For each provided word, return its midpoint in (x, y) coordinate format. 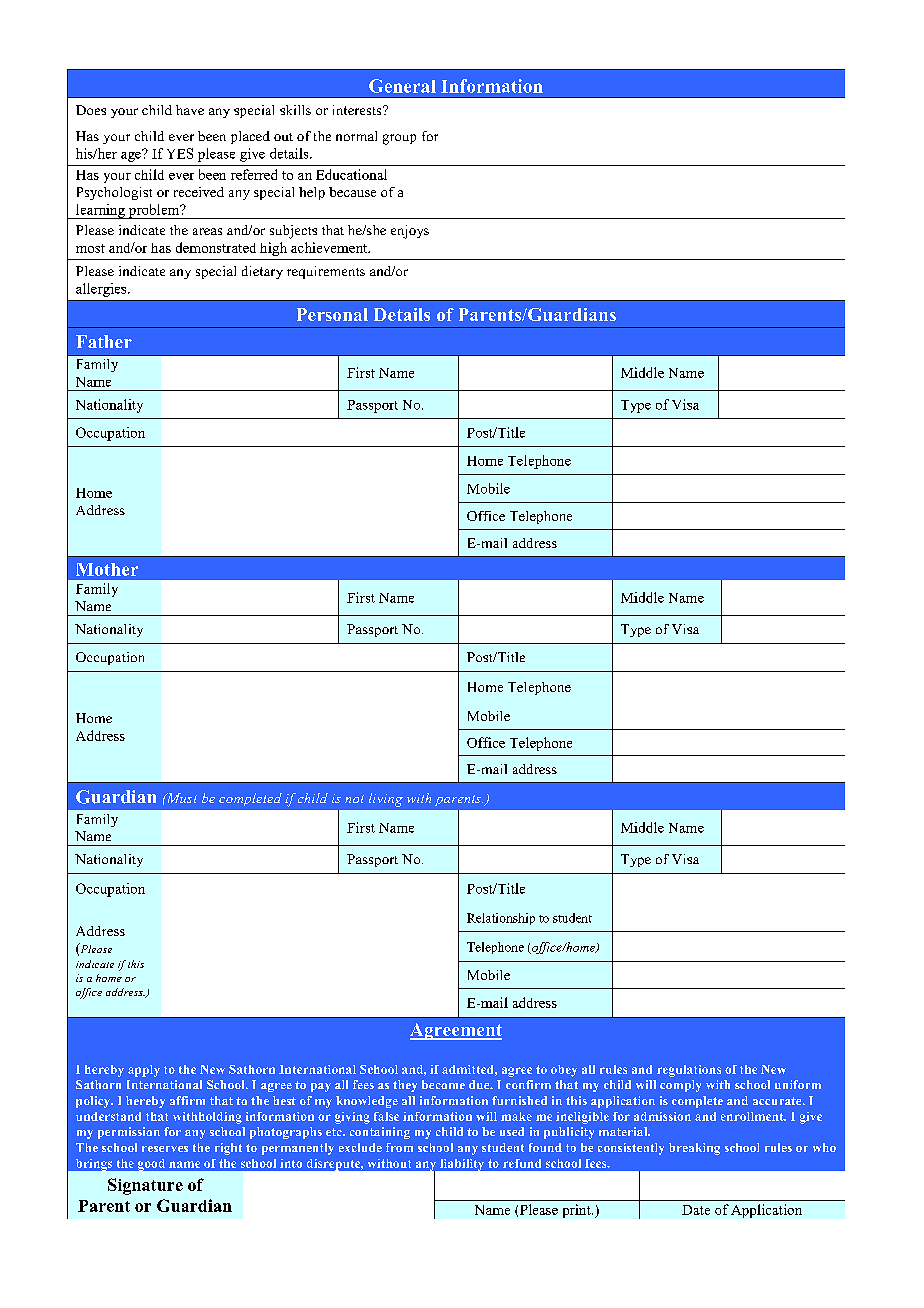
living (386, 800)
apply (144, 1071)
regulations (689, 1071)
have (190, 110)
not (354, 799)
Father (104, 341)
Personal (332, 314)
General (402, 86)
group (399, 139)
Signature (145, 1186)
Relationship (501, 919)
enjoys (410, 232)
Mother (107, 569)
